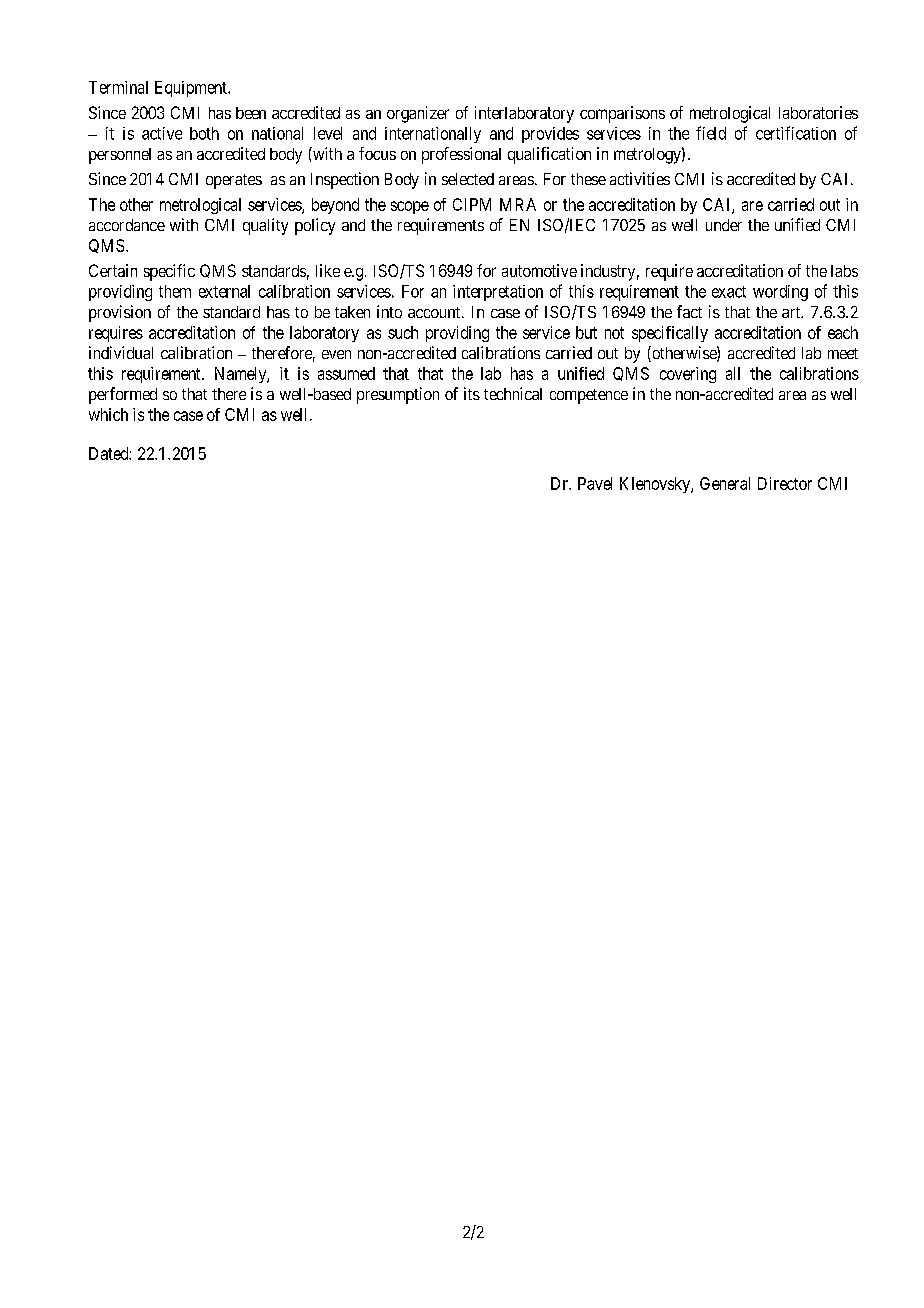 Image resolution: width=924 pixels, height=1308 pixels. What do you see at coordinates (418, 114) in the image?
I see `organizer` at bounding box center [418, 114].
